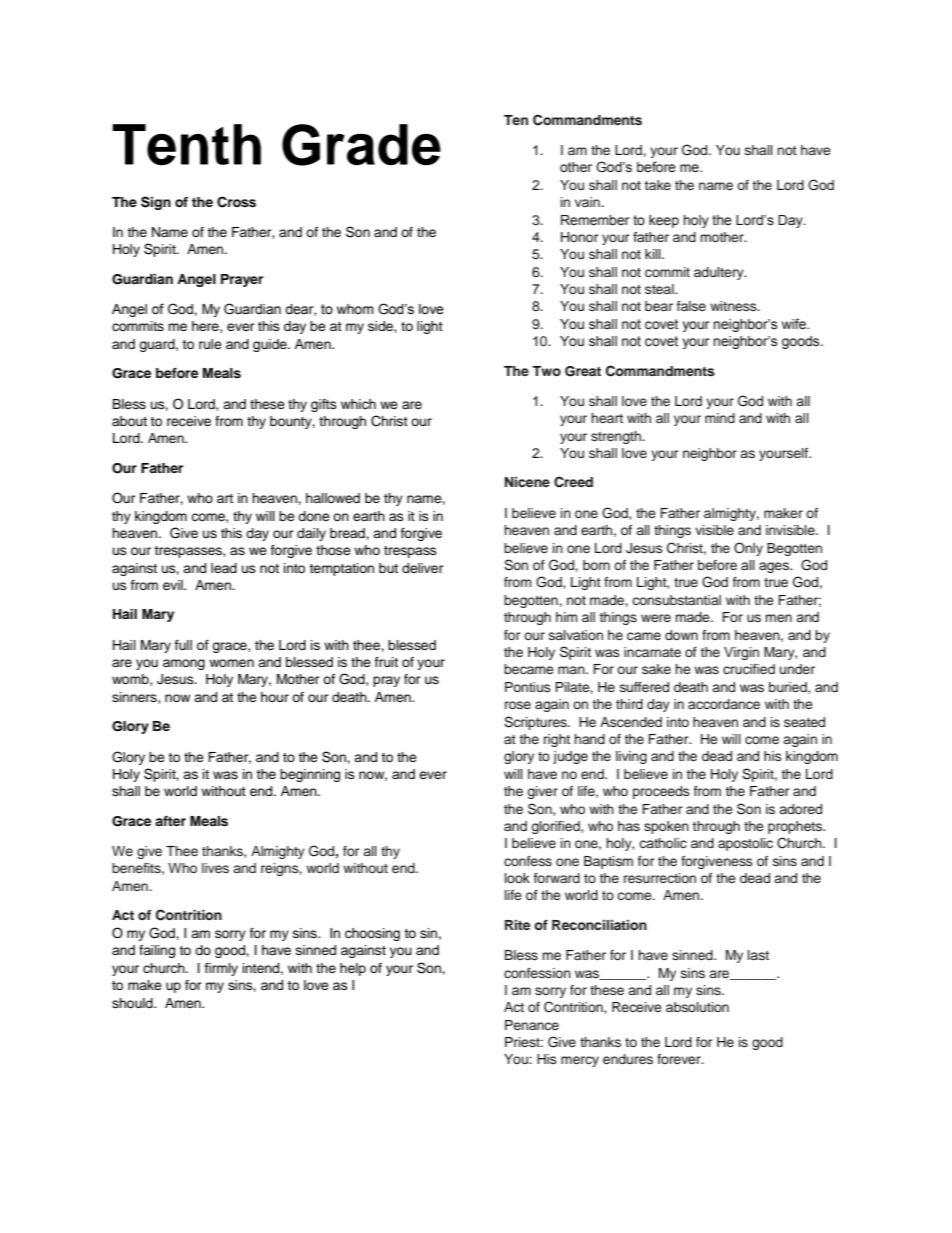 The width and height of the page is (952, 1233). What do you see at coordinates (676, 600) in the page?
I see `consubstantial` at bounding box center [676, 600].
